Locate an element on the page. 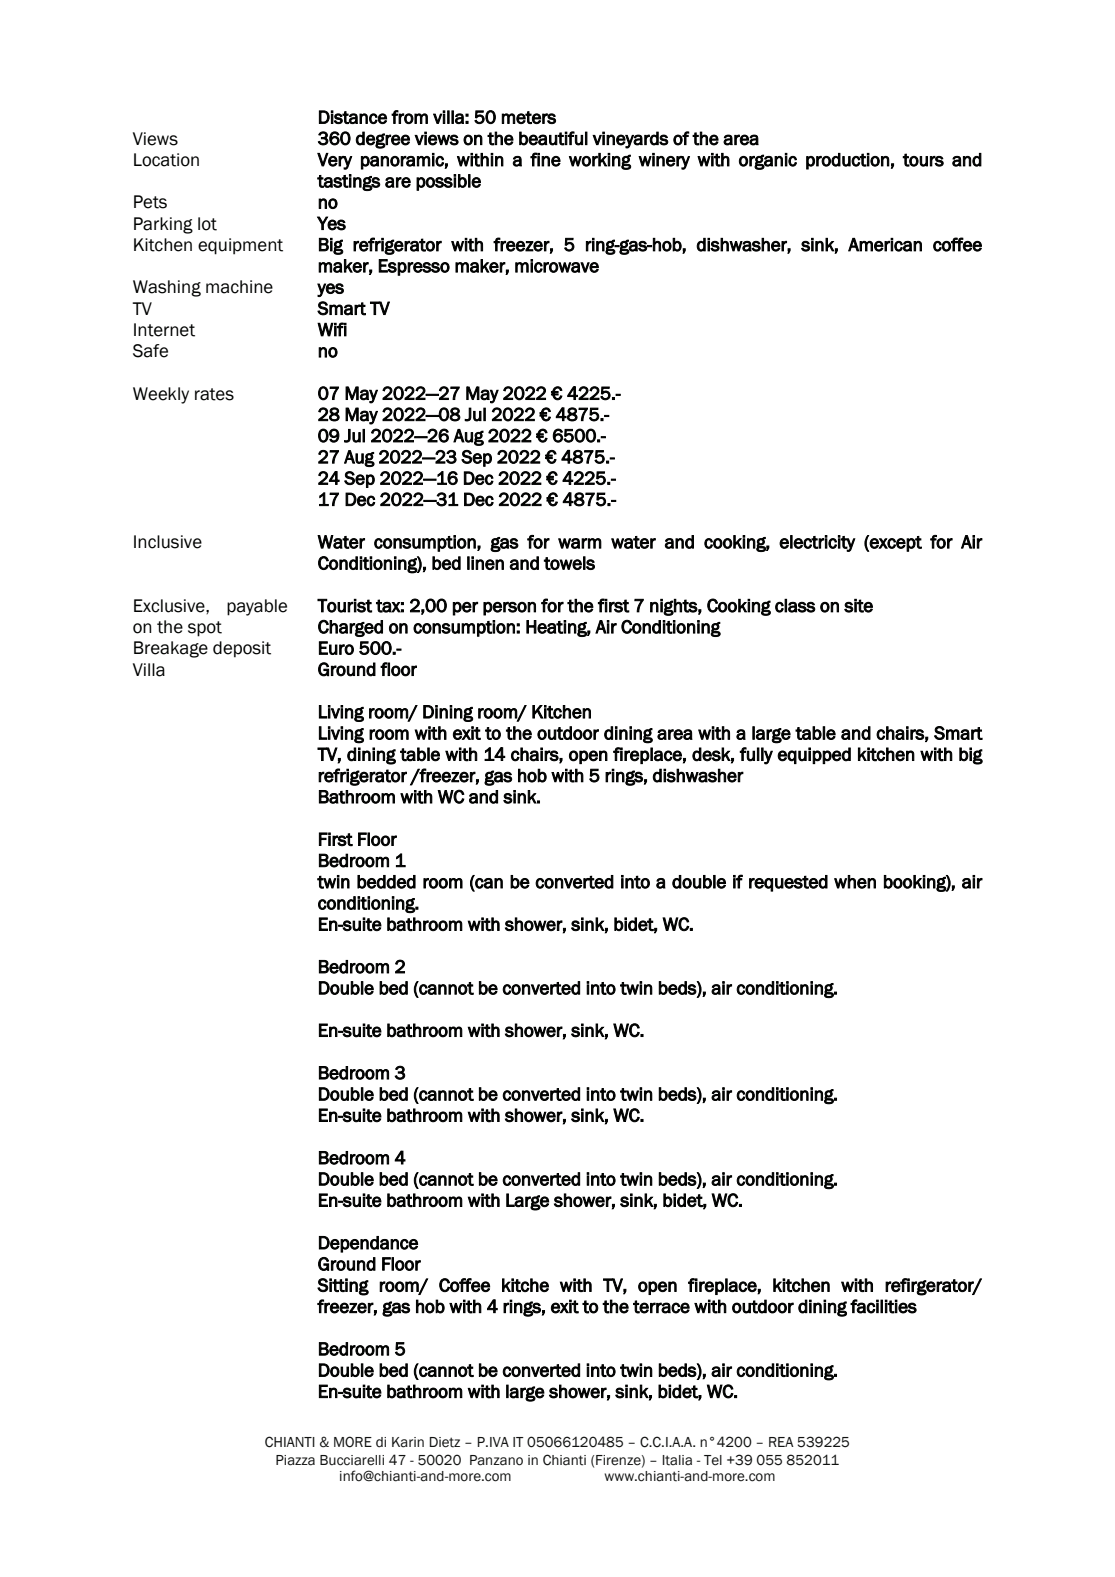 The width and height of the page is (1115, 1577). towels is located at coordinates (569, 563).
